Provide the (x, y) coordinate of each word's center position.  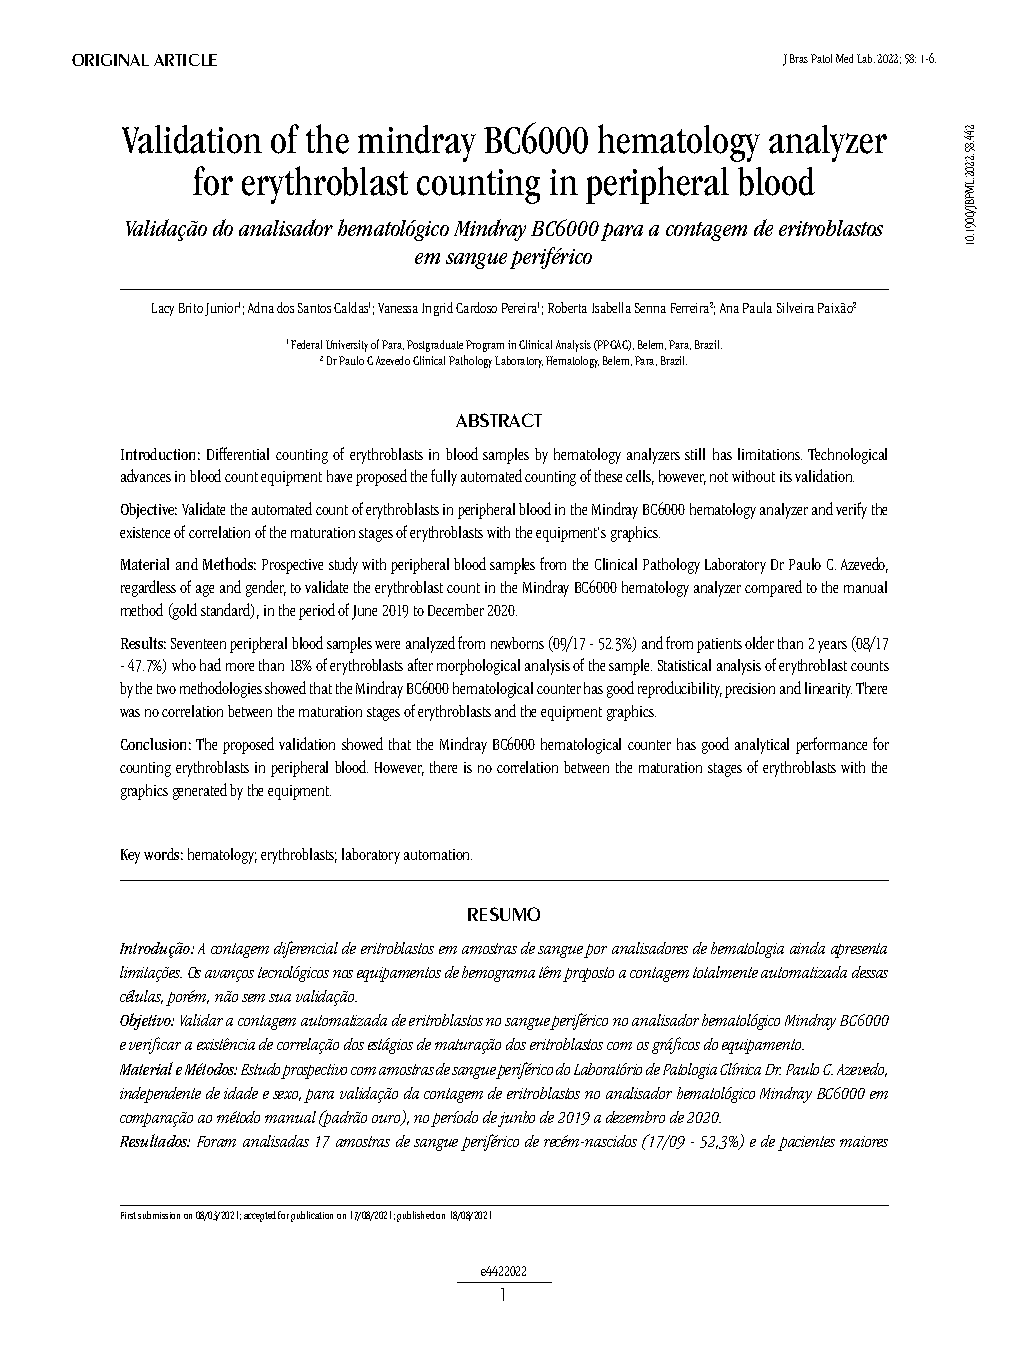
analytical (762, 746)
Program (485, 346)
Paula (757, 307)
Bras (799, 58)
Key (130, 856)
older (759, 642)
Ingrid (437, 309)
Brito (191, 308)
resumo (504, 914)
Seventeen (198, 643)
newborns (517, 643)
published (416, 1216)
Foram (216, 1141)
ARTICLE (185, 60)
